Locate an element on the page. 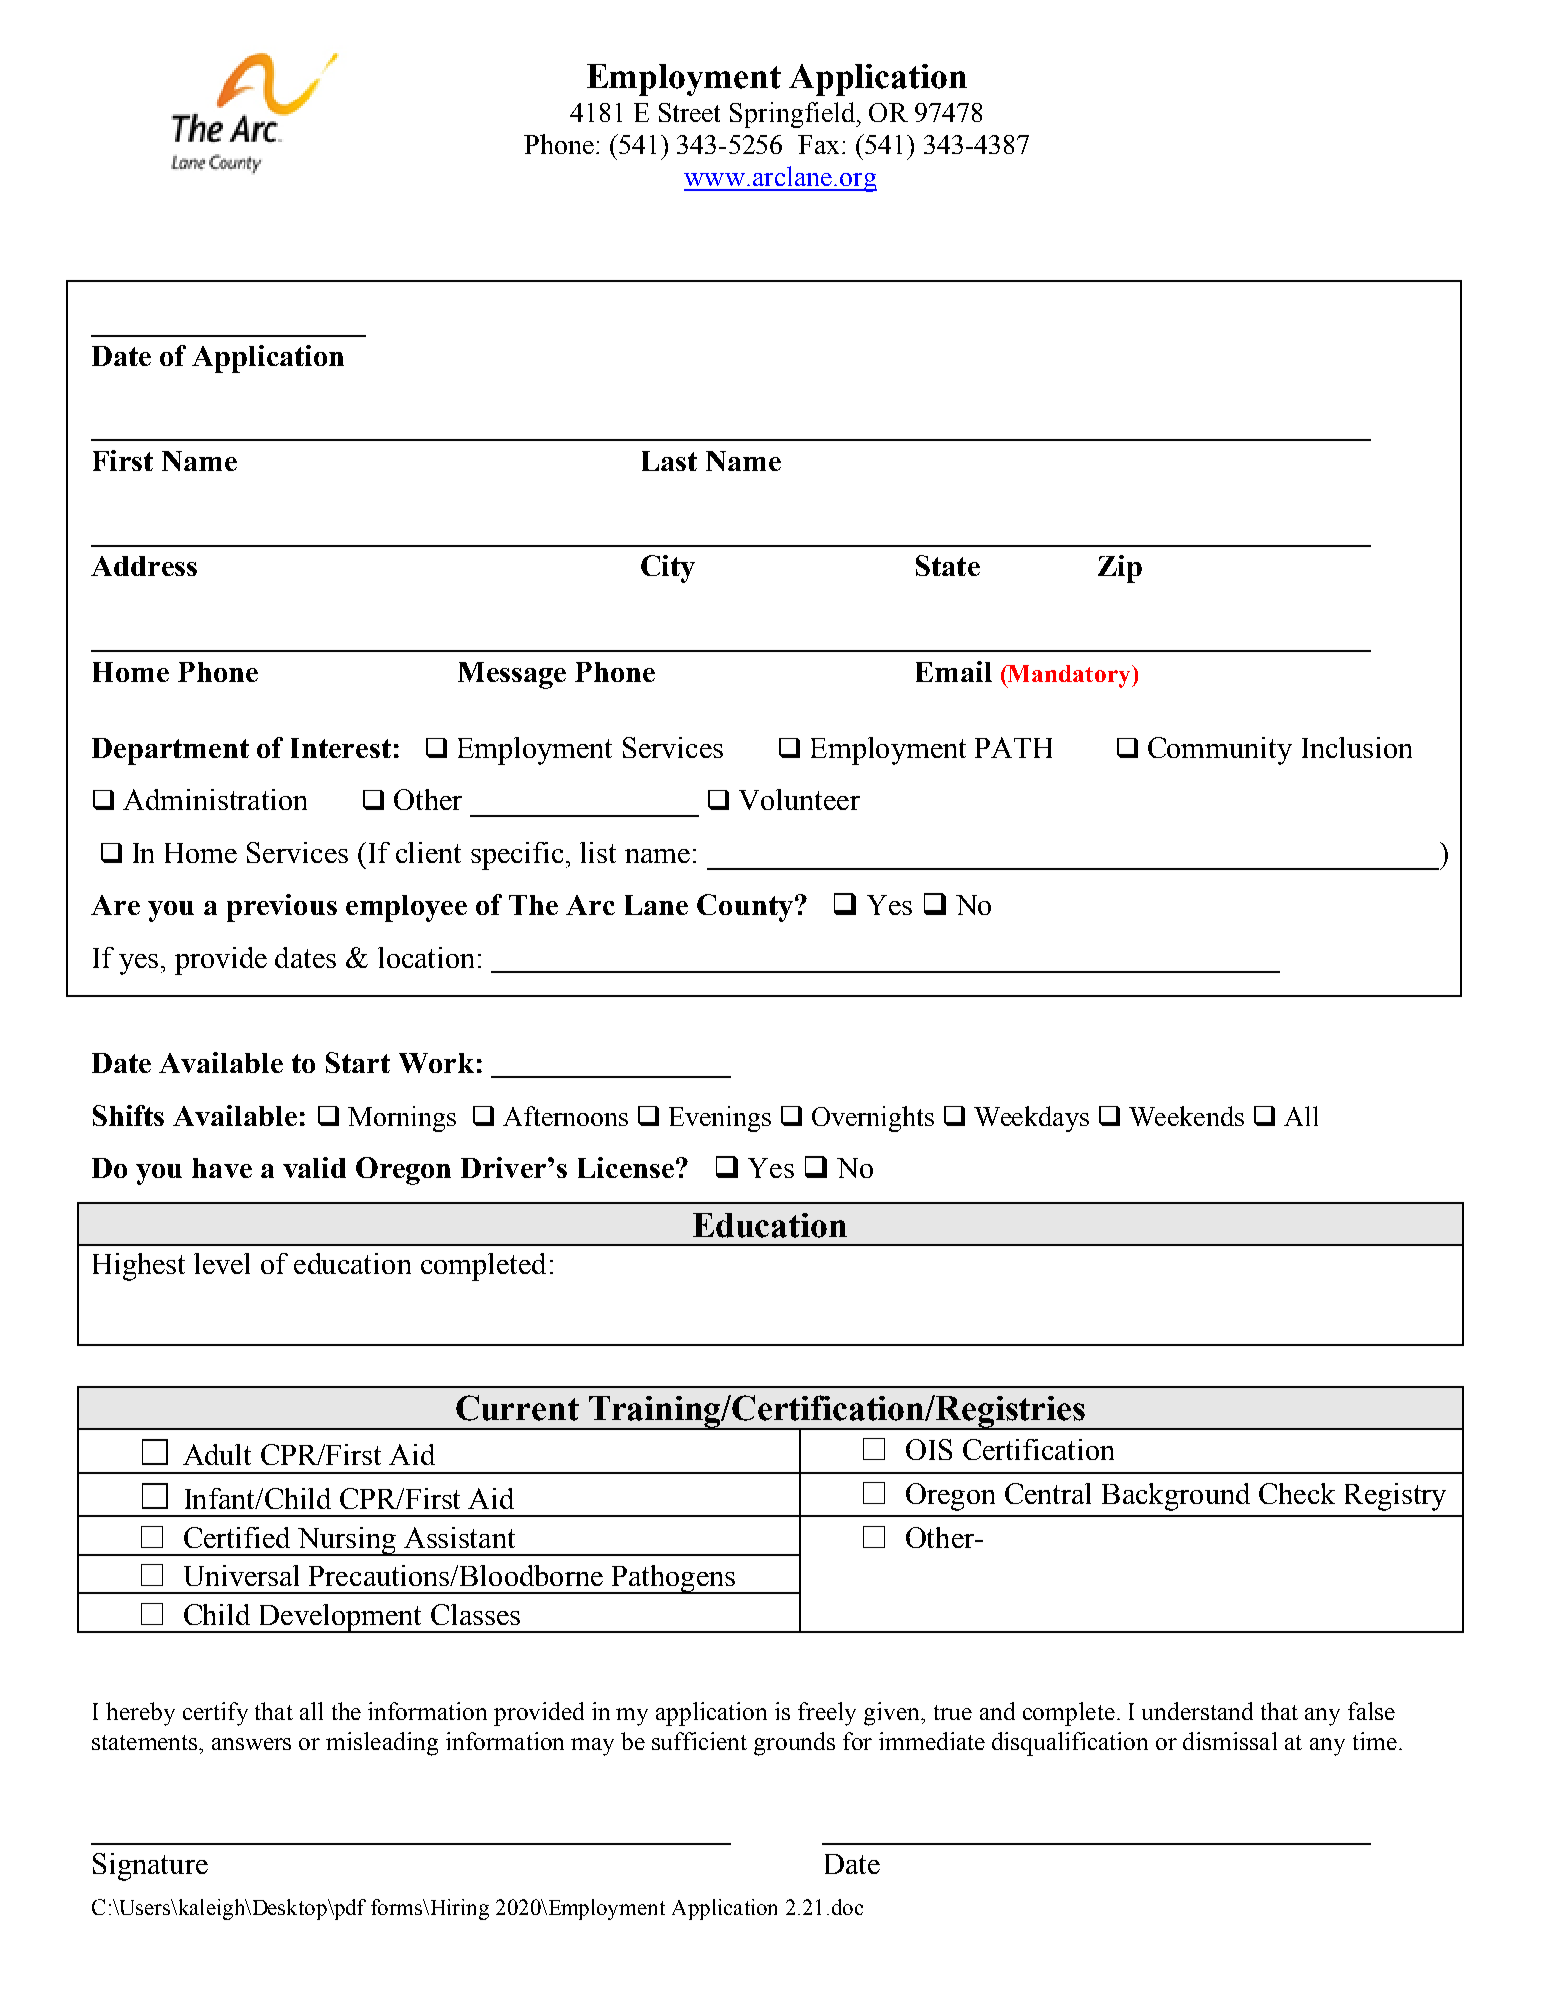 Image resolution: width=1554 pixels, height=2011 pixels. level is located at coordinates (222, 1263).
